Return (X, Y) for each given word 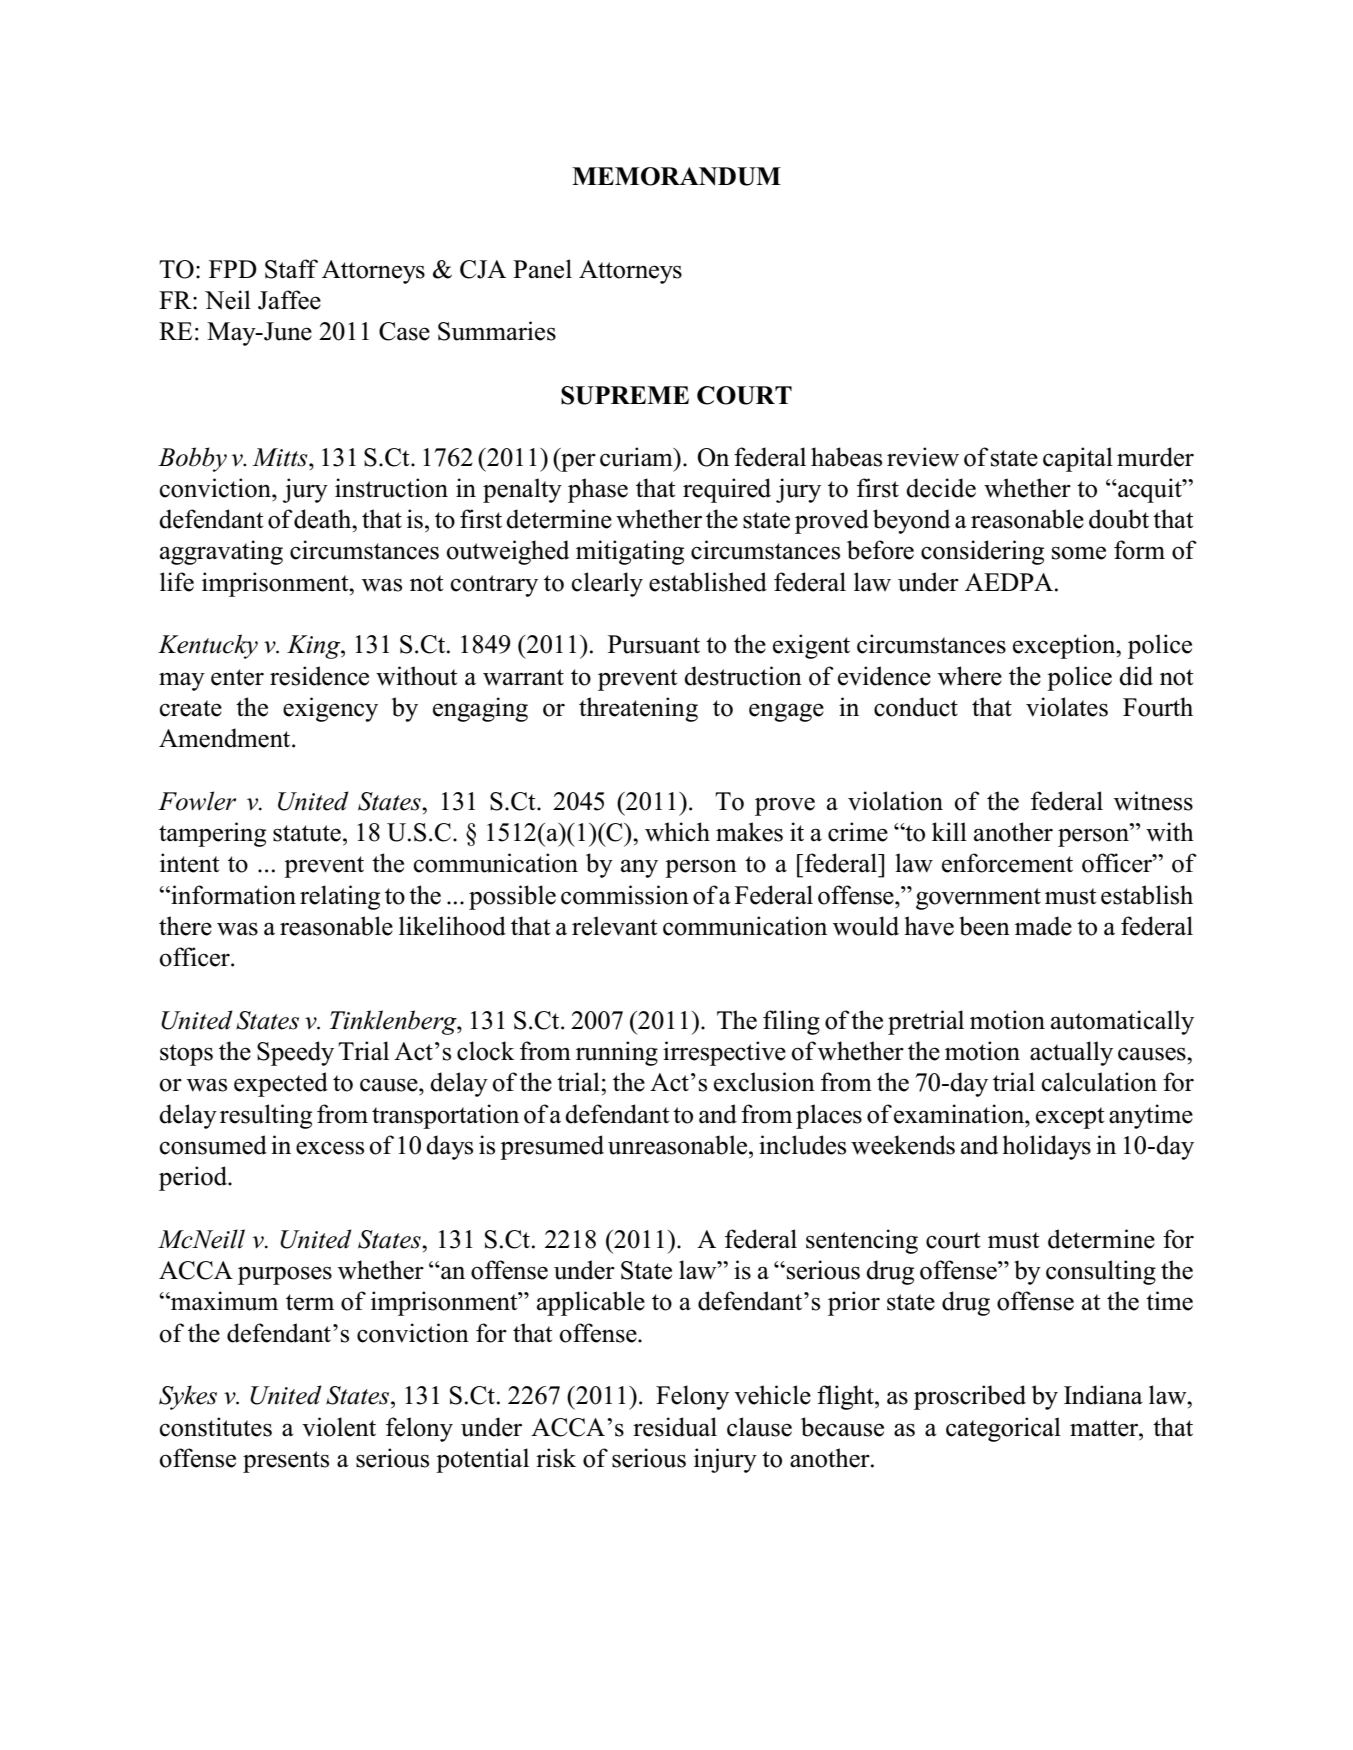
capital (1078, 459)
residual (675, 1427)
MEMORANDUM (676, 176)
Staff (291, 269)
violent (339, 1427)
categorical (1003, 1429)
